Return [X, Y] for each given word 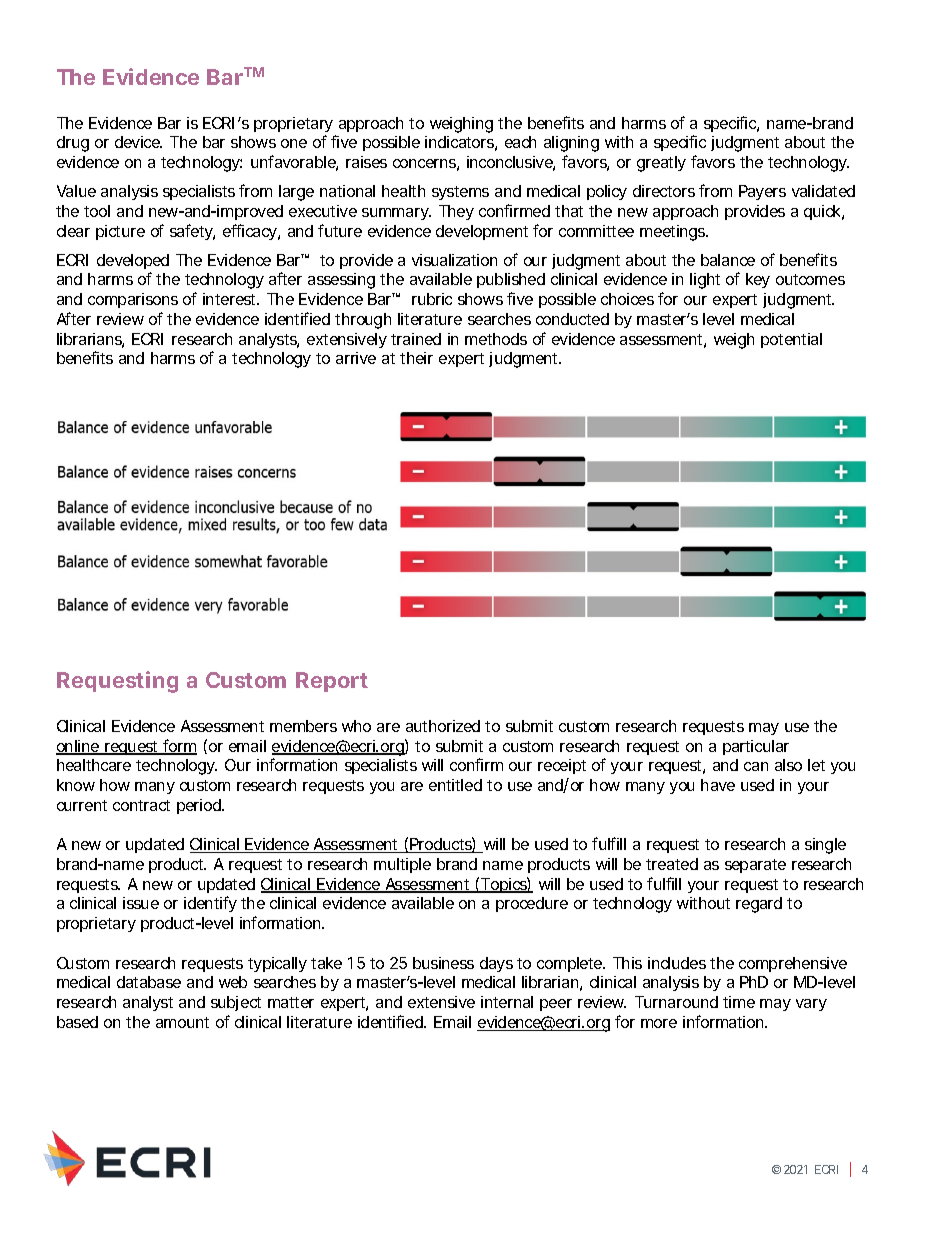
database [149, 982]
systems [460, 193]
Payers [762, 192]
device [138, 142]
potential [791, 340]
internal [507, 1002]
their [416, 358]
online [78, 747]
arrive [356, 358]
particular [756, 747]
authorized [443, 726]
